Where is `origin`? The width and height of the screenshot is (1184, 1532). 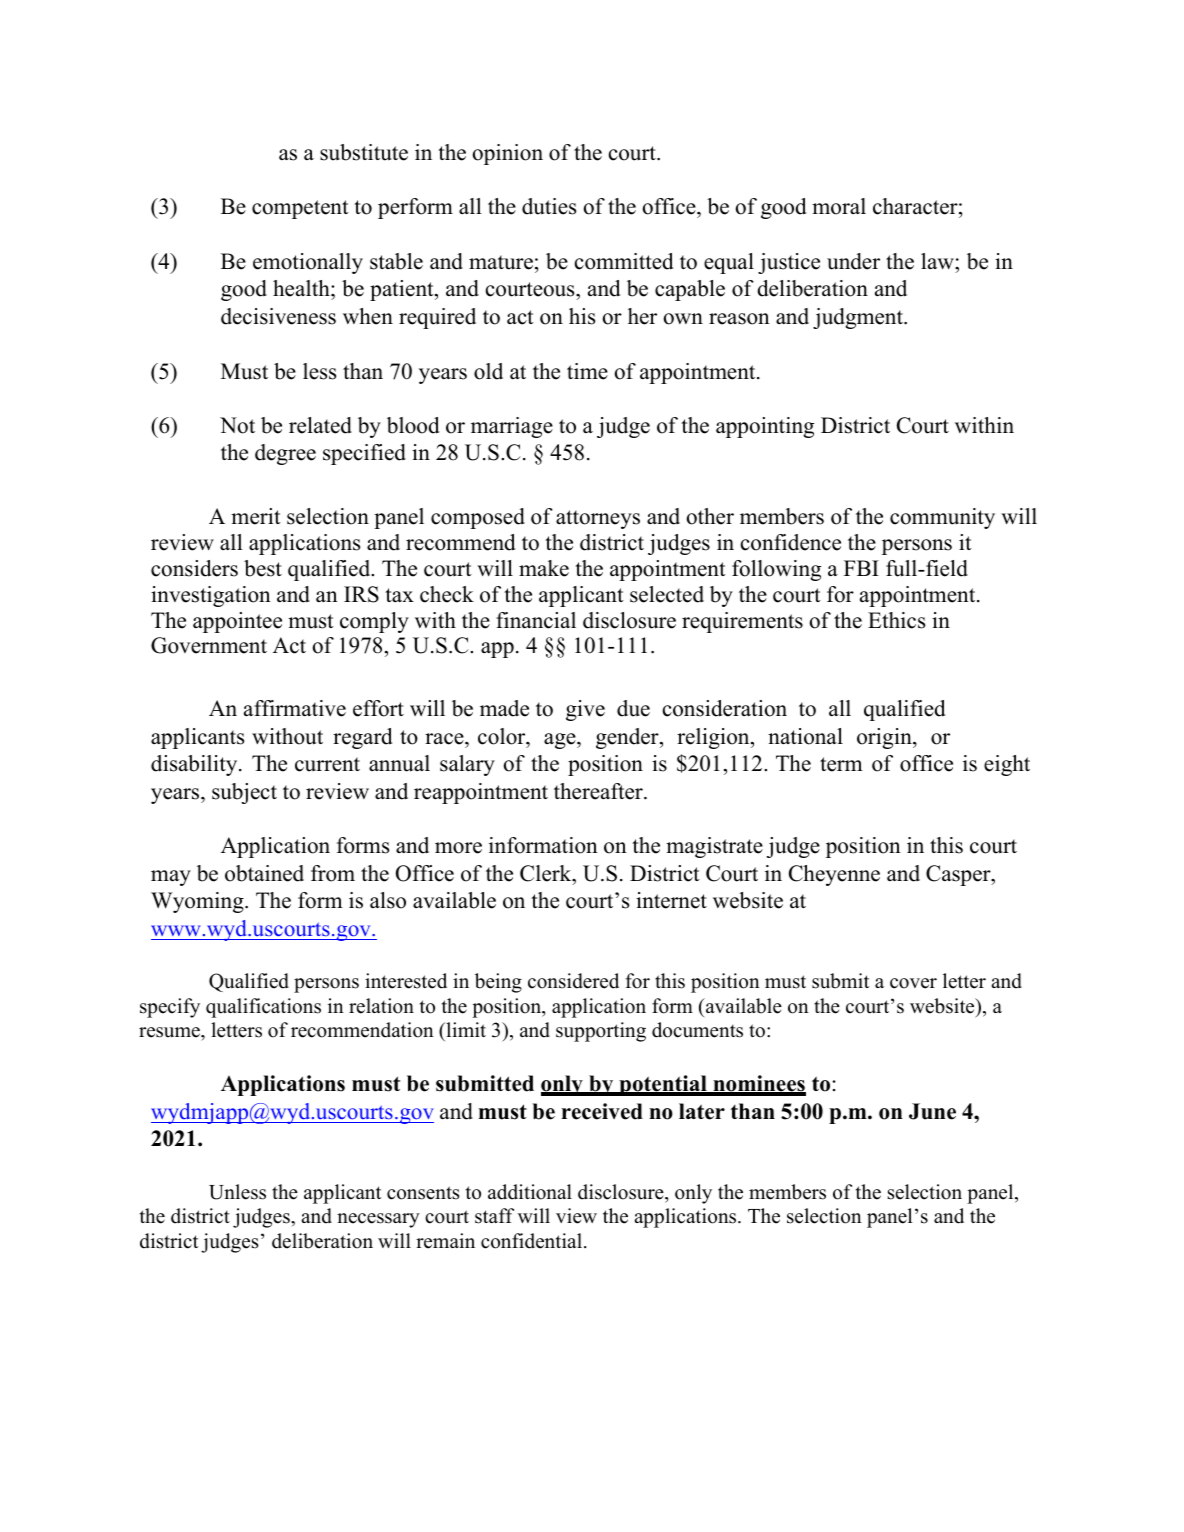 origin is located at coordinates (885, 738).
